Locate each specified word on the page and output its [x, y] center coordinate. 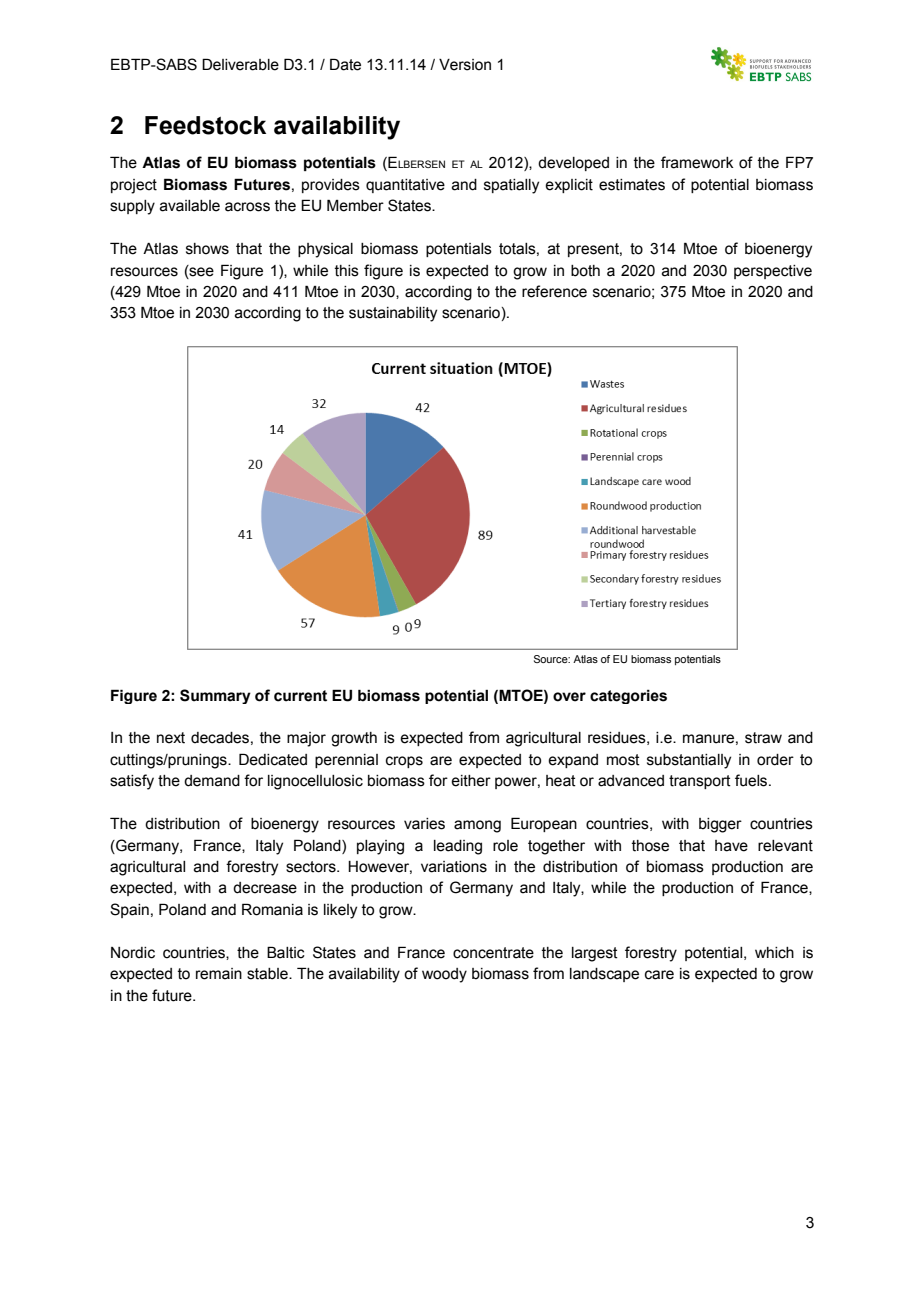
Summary [215, 696]
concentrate [493, 953]
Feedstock [205, 125]
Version [465, 65]
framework [697, 162]
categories [628, 696]
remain [219, 974]
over [569, 697]
